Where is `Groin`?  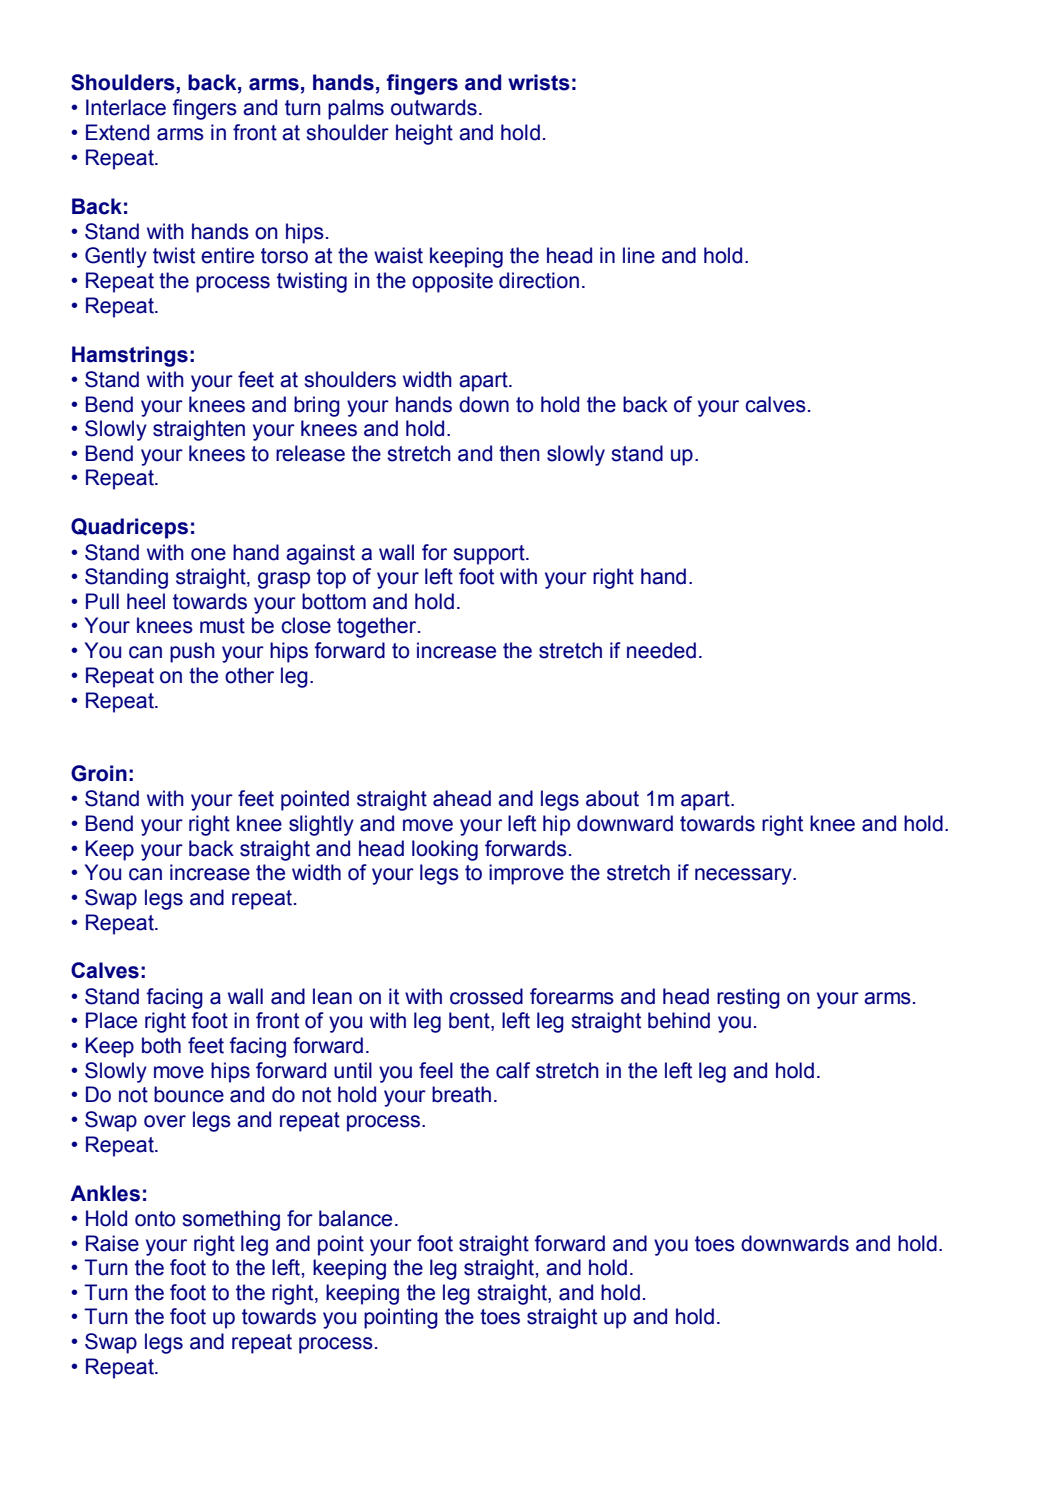
Groin is located at coordinates (99, 773).
